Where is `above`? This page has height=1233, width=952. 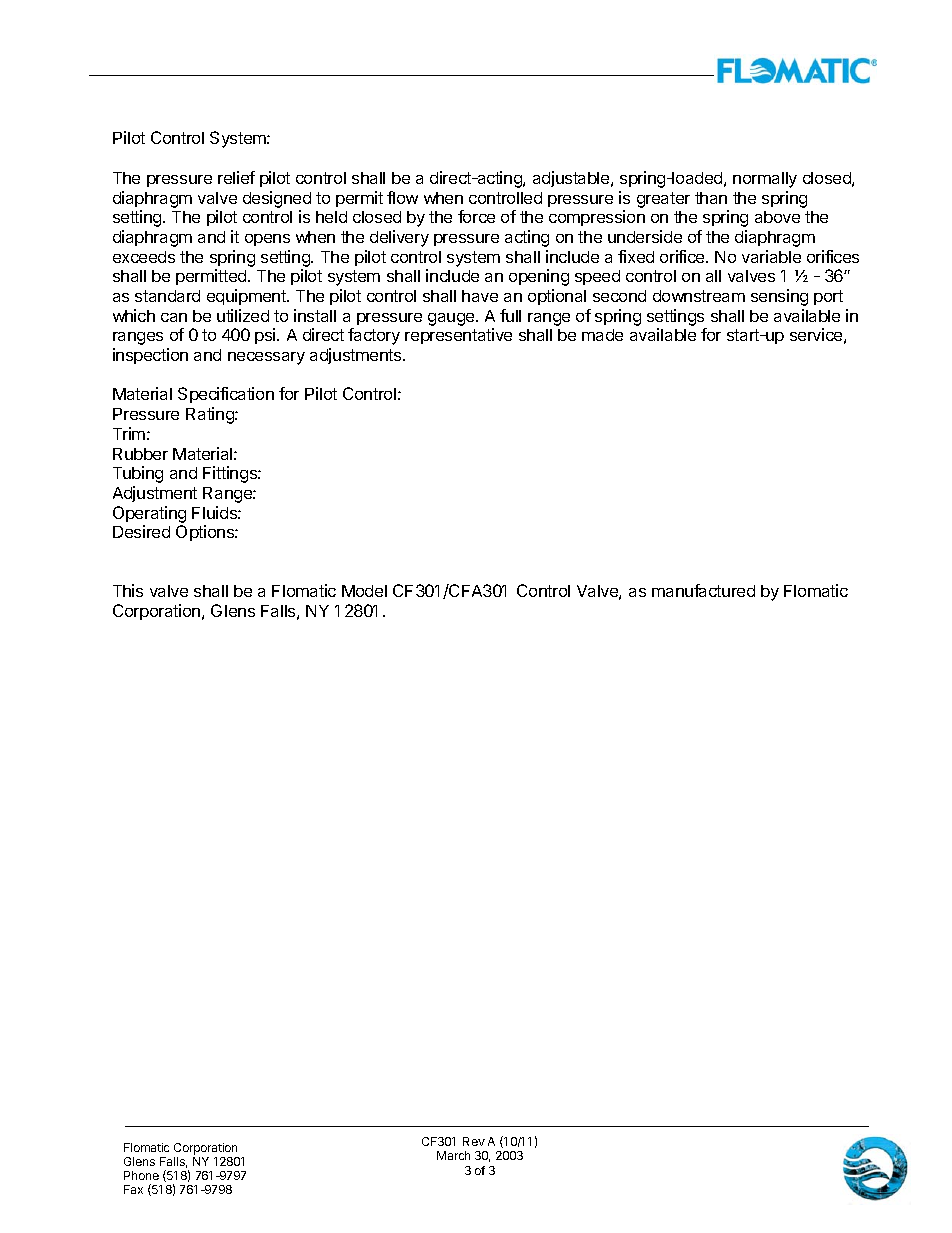 above is located at coordinates (777, 217).
